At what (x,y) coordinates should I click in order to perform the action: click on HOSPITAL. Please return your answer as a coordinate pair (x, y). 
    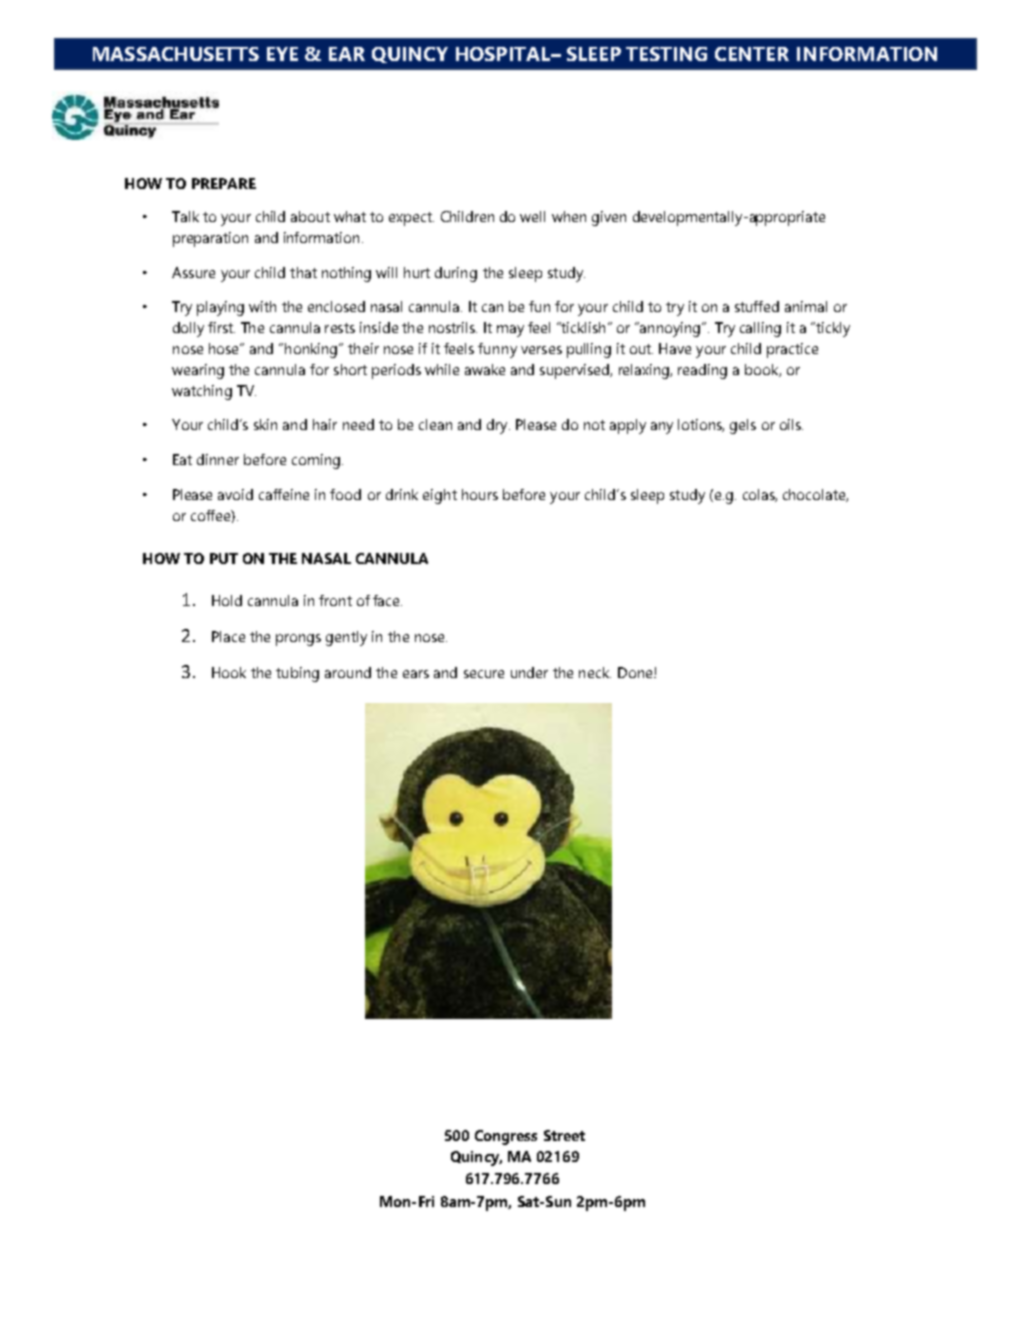
    Looking at the image, I should click on (504, 54).
